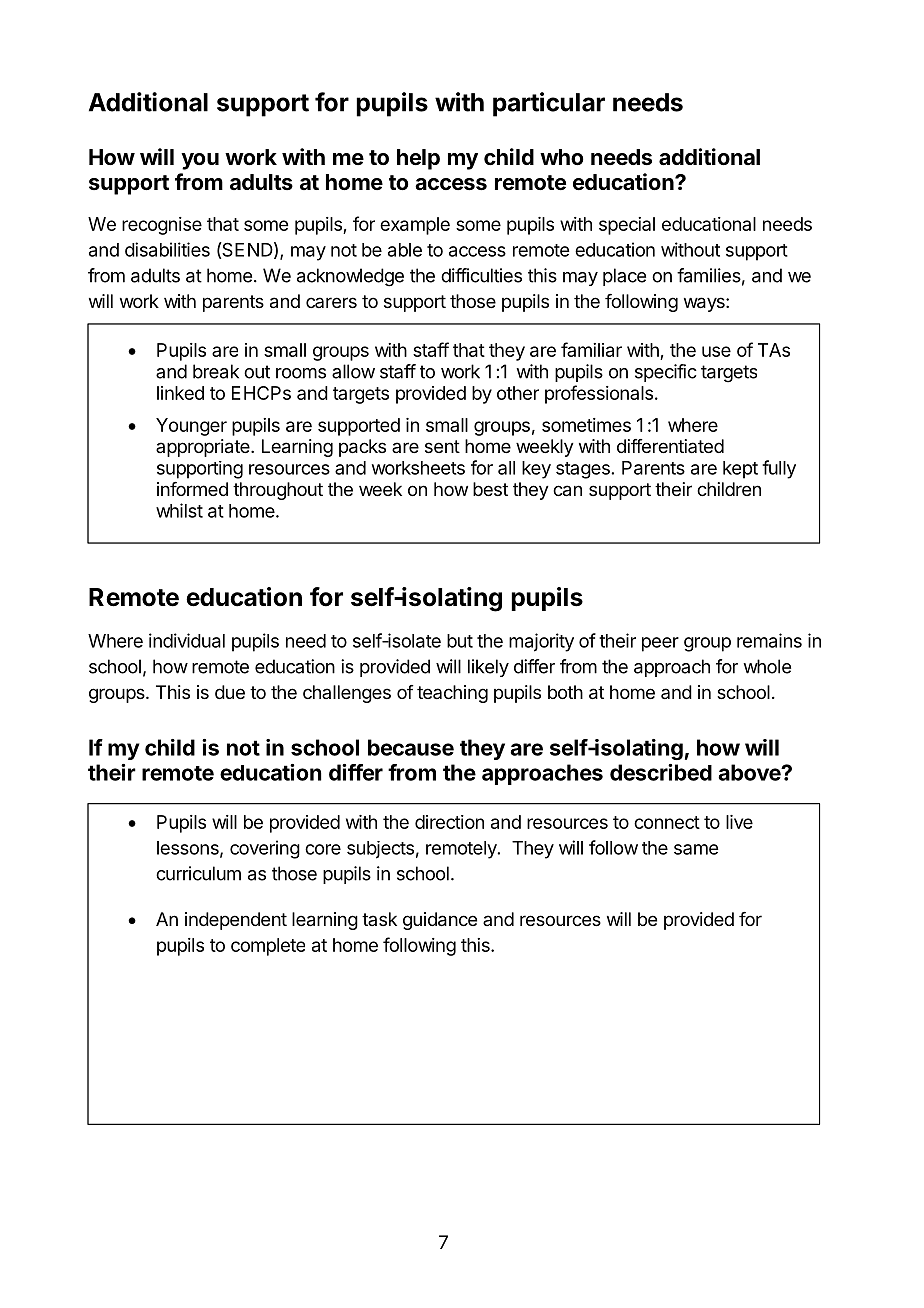 The image size is (924, 1308). What do you see at coordinates (661, 772) in the document?
I see `described` at bounding box center [661, 772].
